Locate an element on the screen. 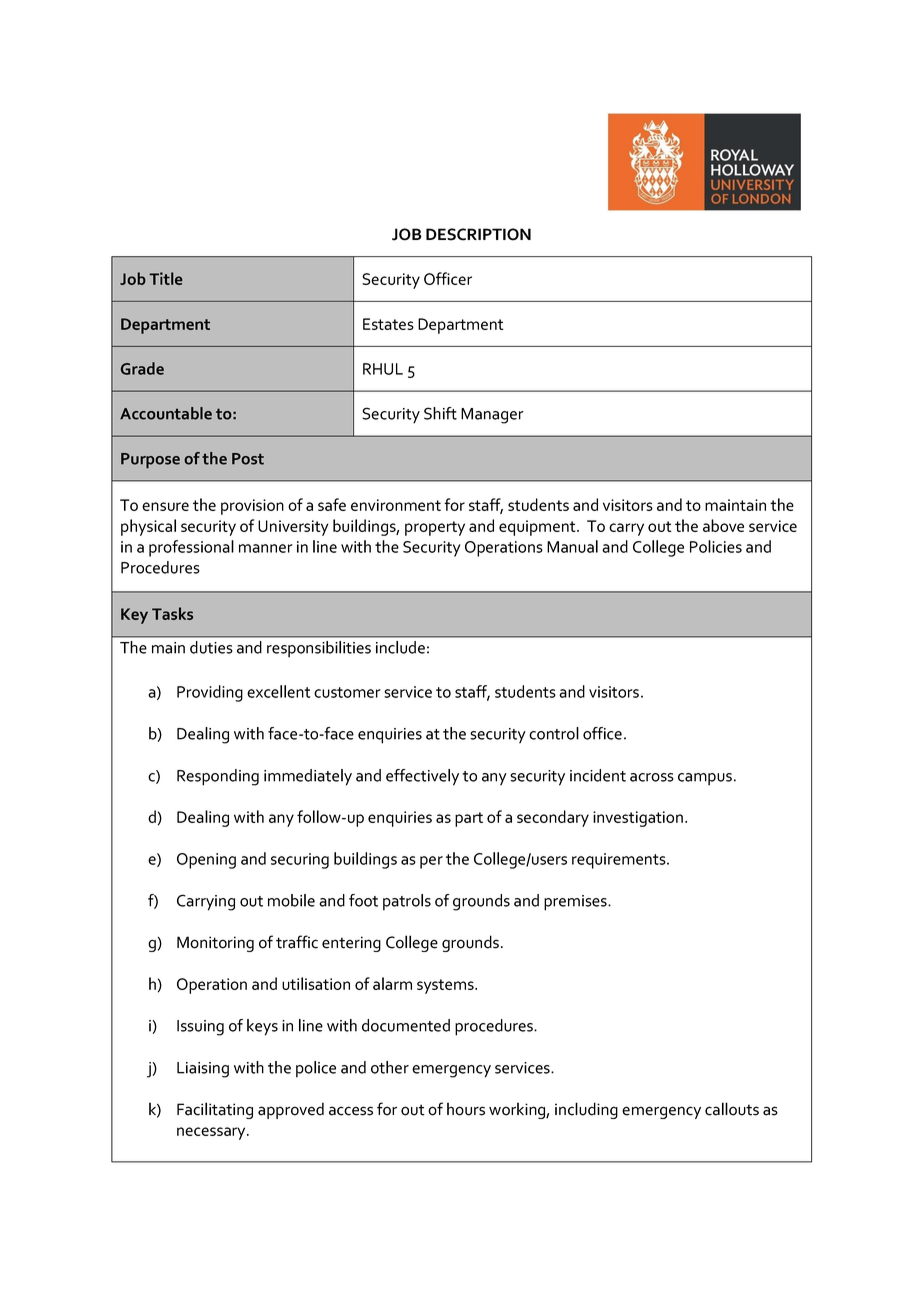  hours is located at coordinates (466, 1109).
